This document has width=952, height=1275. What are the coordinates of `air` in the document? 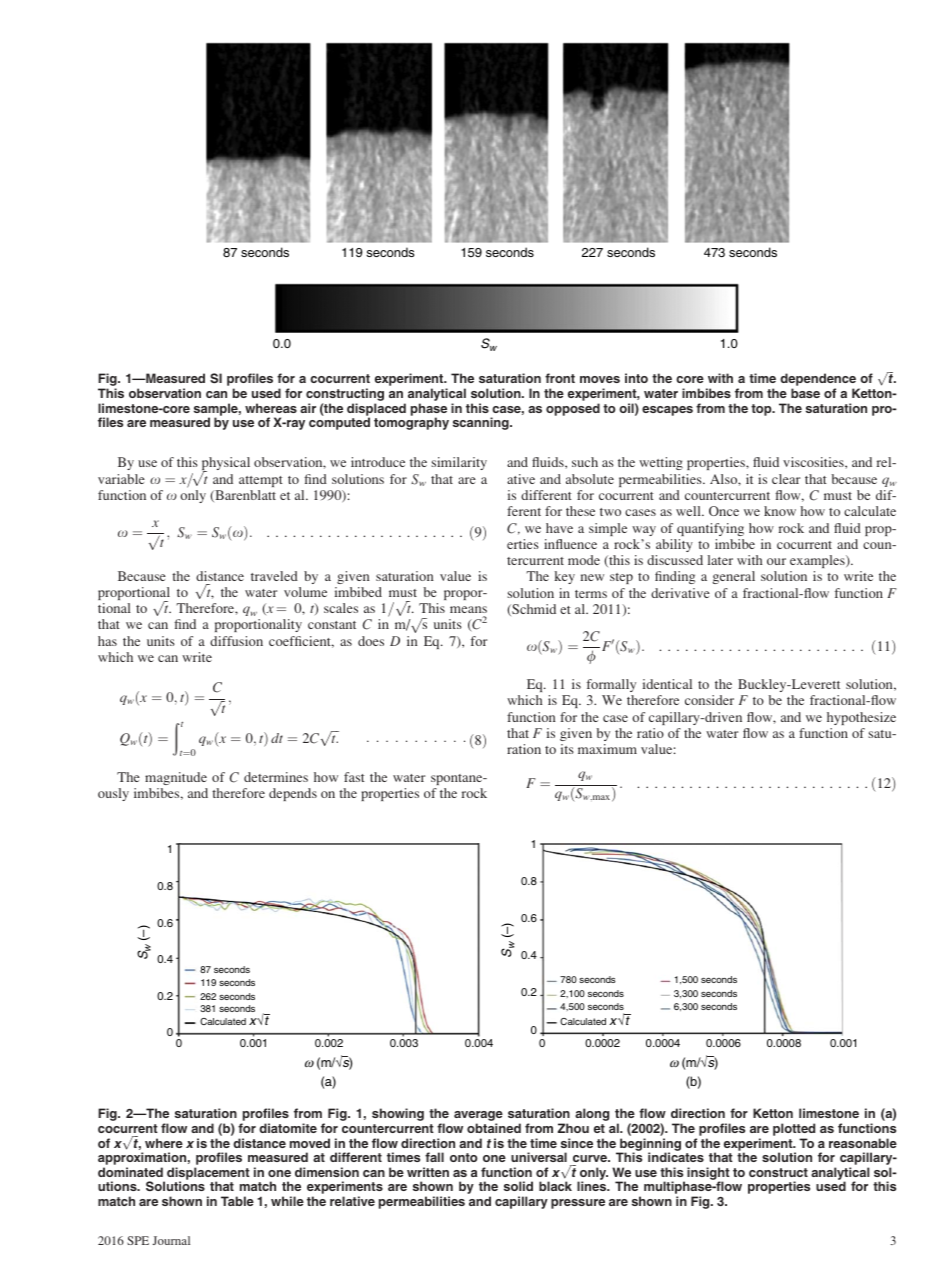 It's located at (308, 408).
